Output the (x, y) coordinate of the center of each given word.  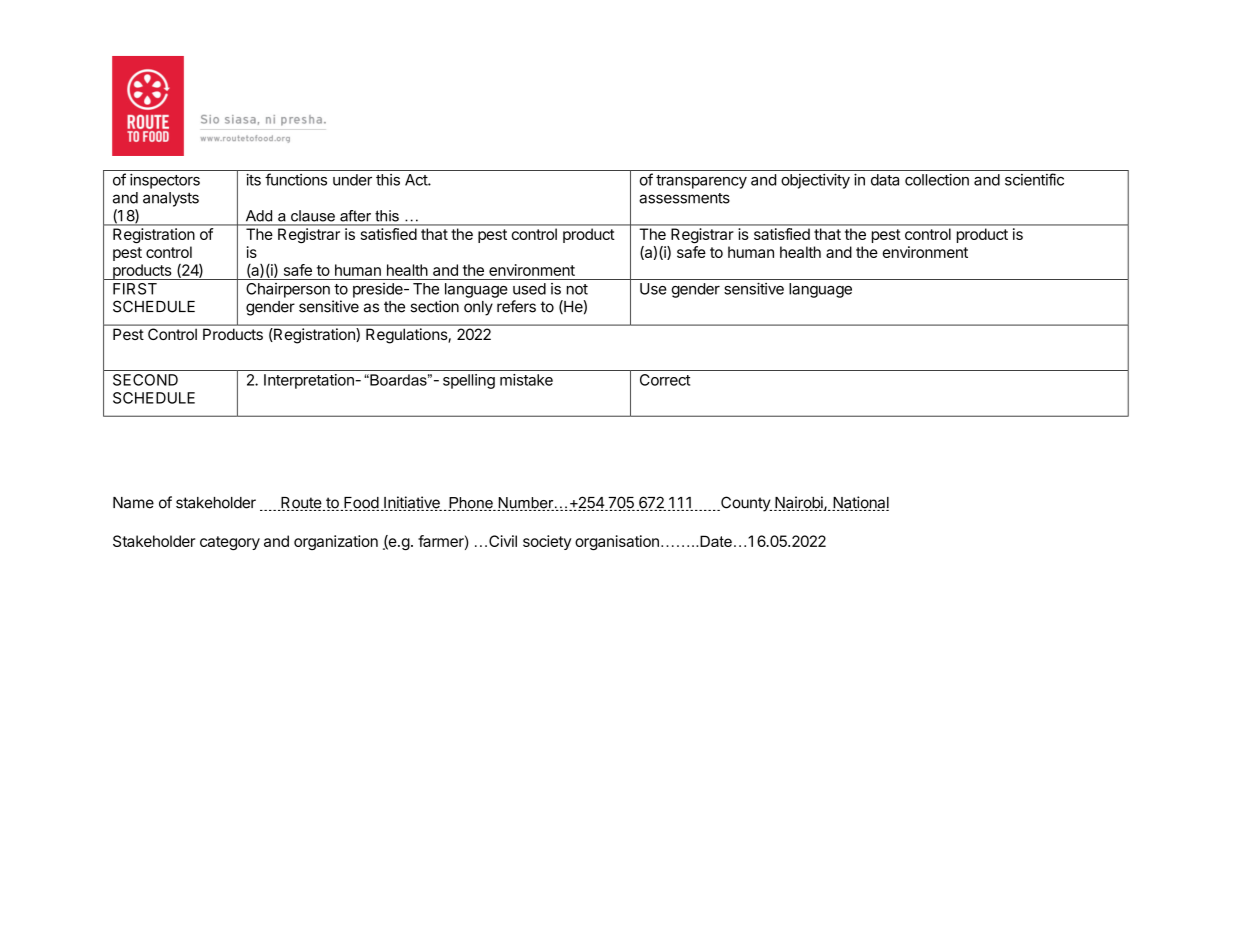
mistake (526, 380)
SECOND (145, 380)
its (253, 179)
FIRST (135, 289)
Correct (665, 380)
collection (937, 179)
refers (516, 306)
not (577, 289)
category (230, 543)
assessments (684, 198)
